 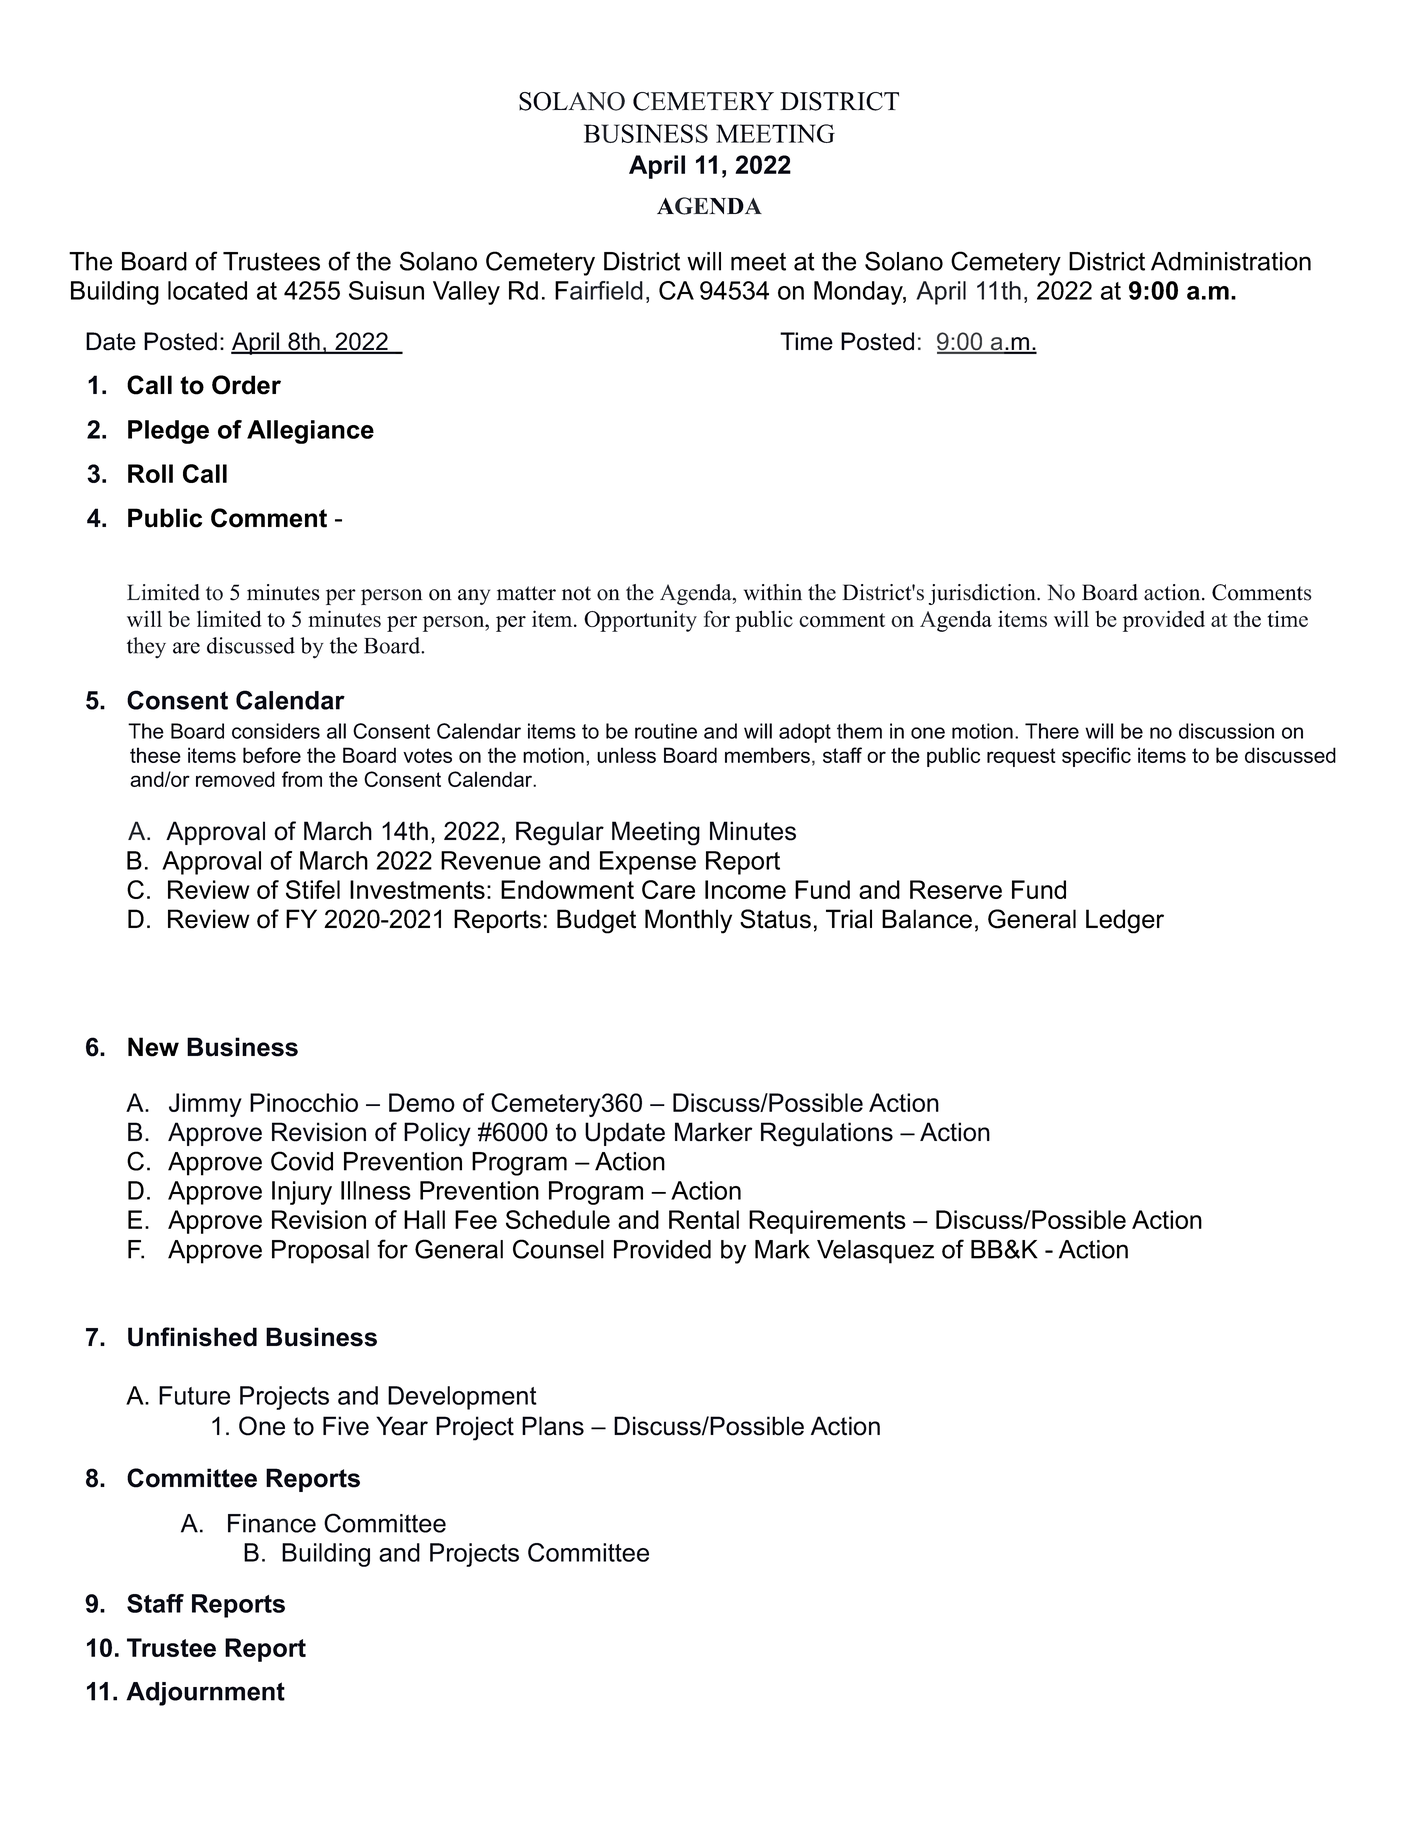 I want to click on Injury, so click(x=302, y=1193).
